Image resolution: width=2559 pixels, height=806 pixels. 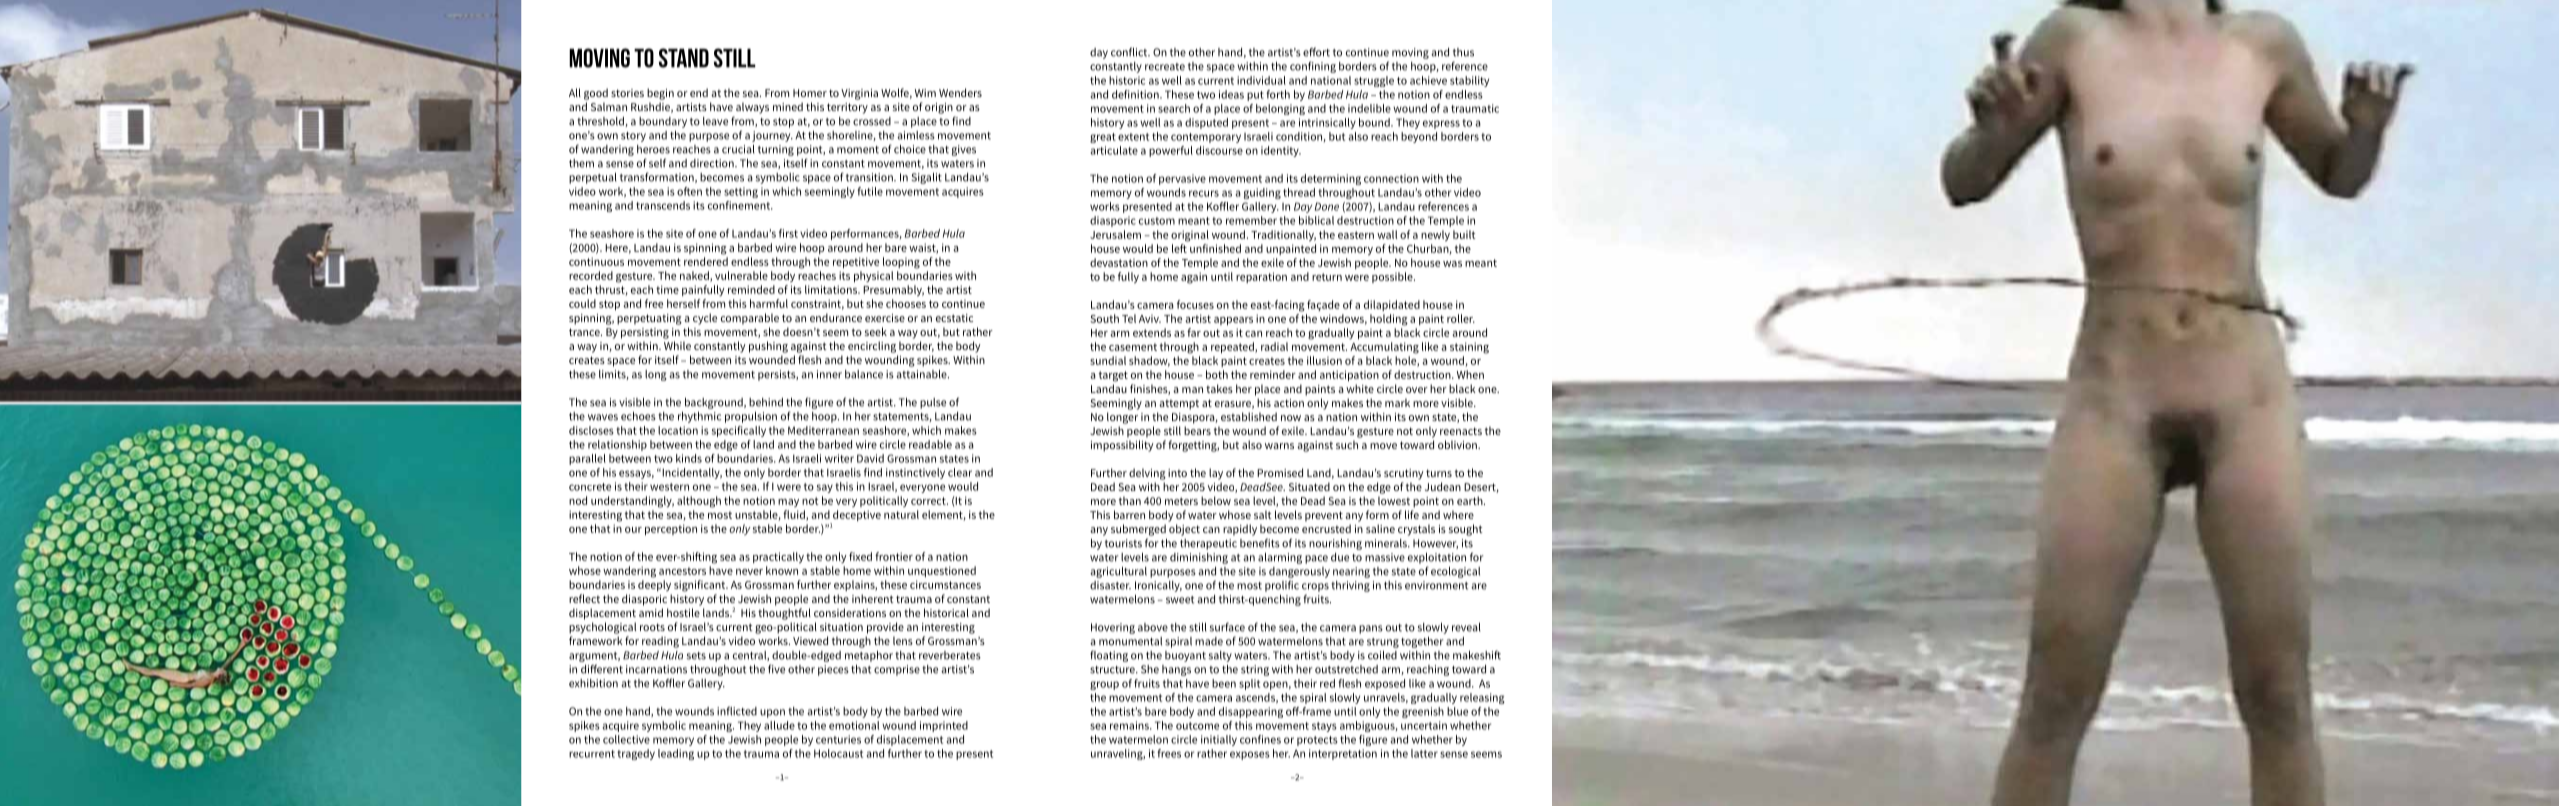 I want to click on Done, so click(x=1327, y=206).
